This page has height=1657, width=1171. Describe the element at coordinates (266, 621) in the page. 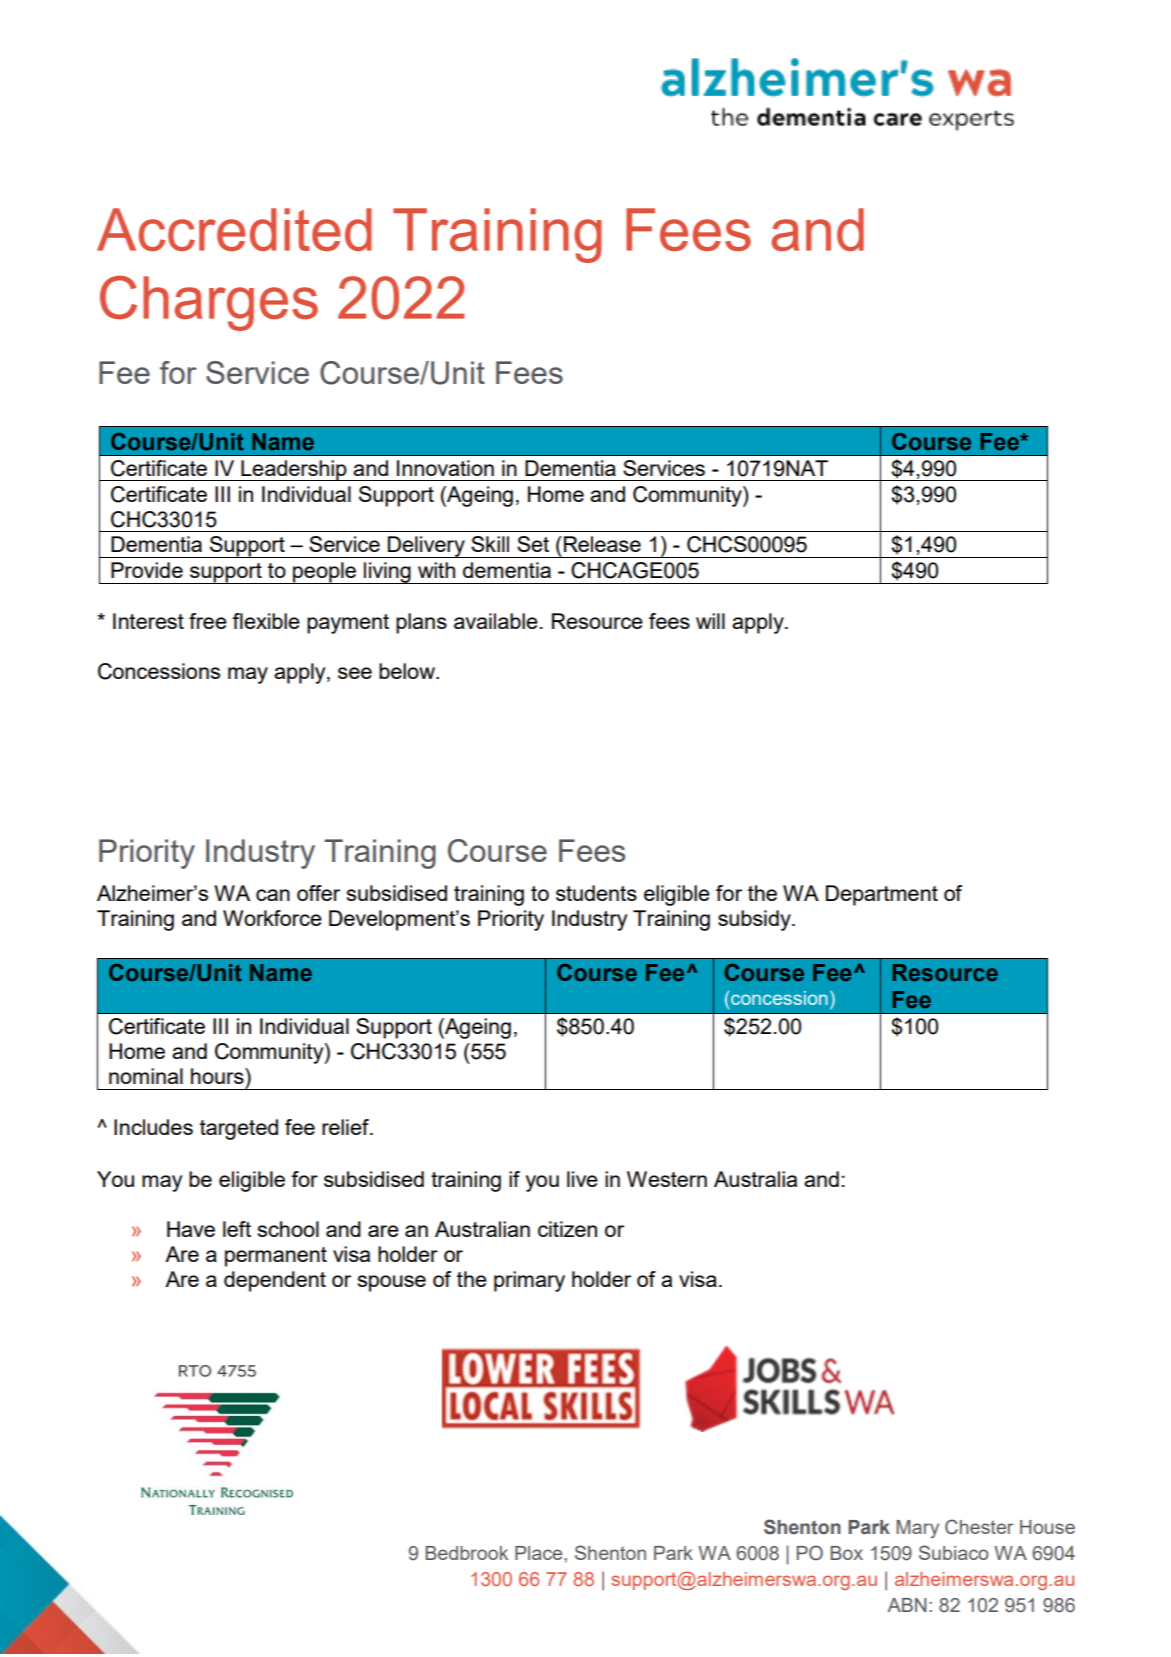

I see `flexible` at that location.
